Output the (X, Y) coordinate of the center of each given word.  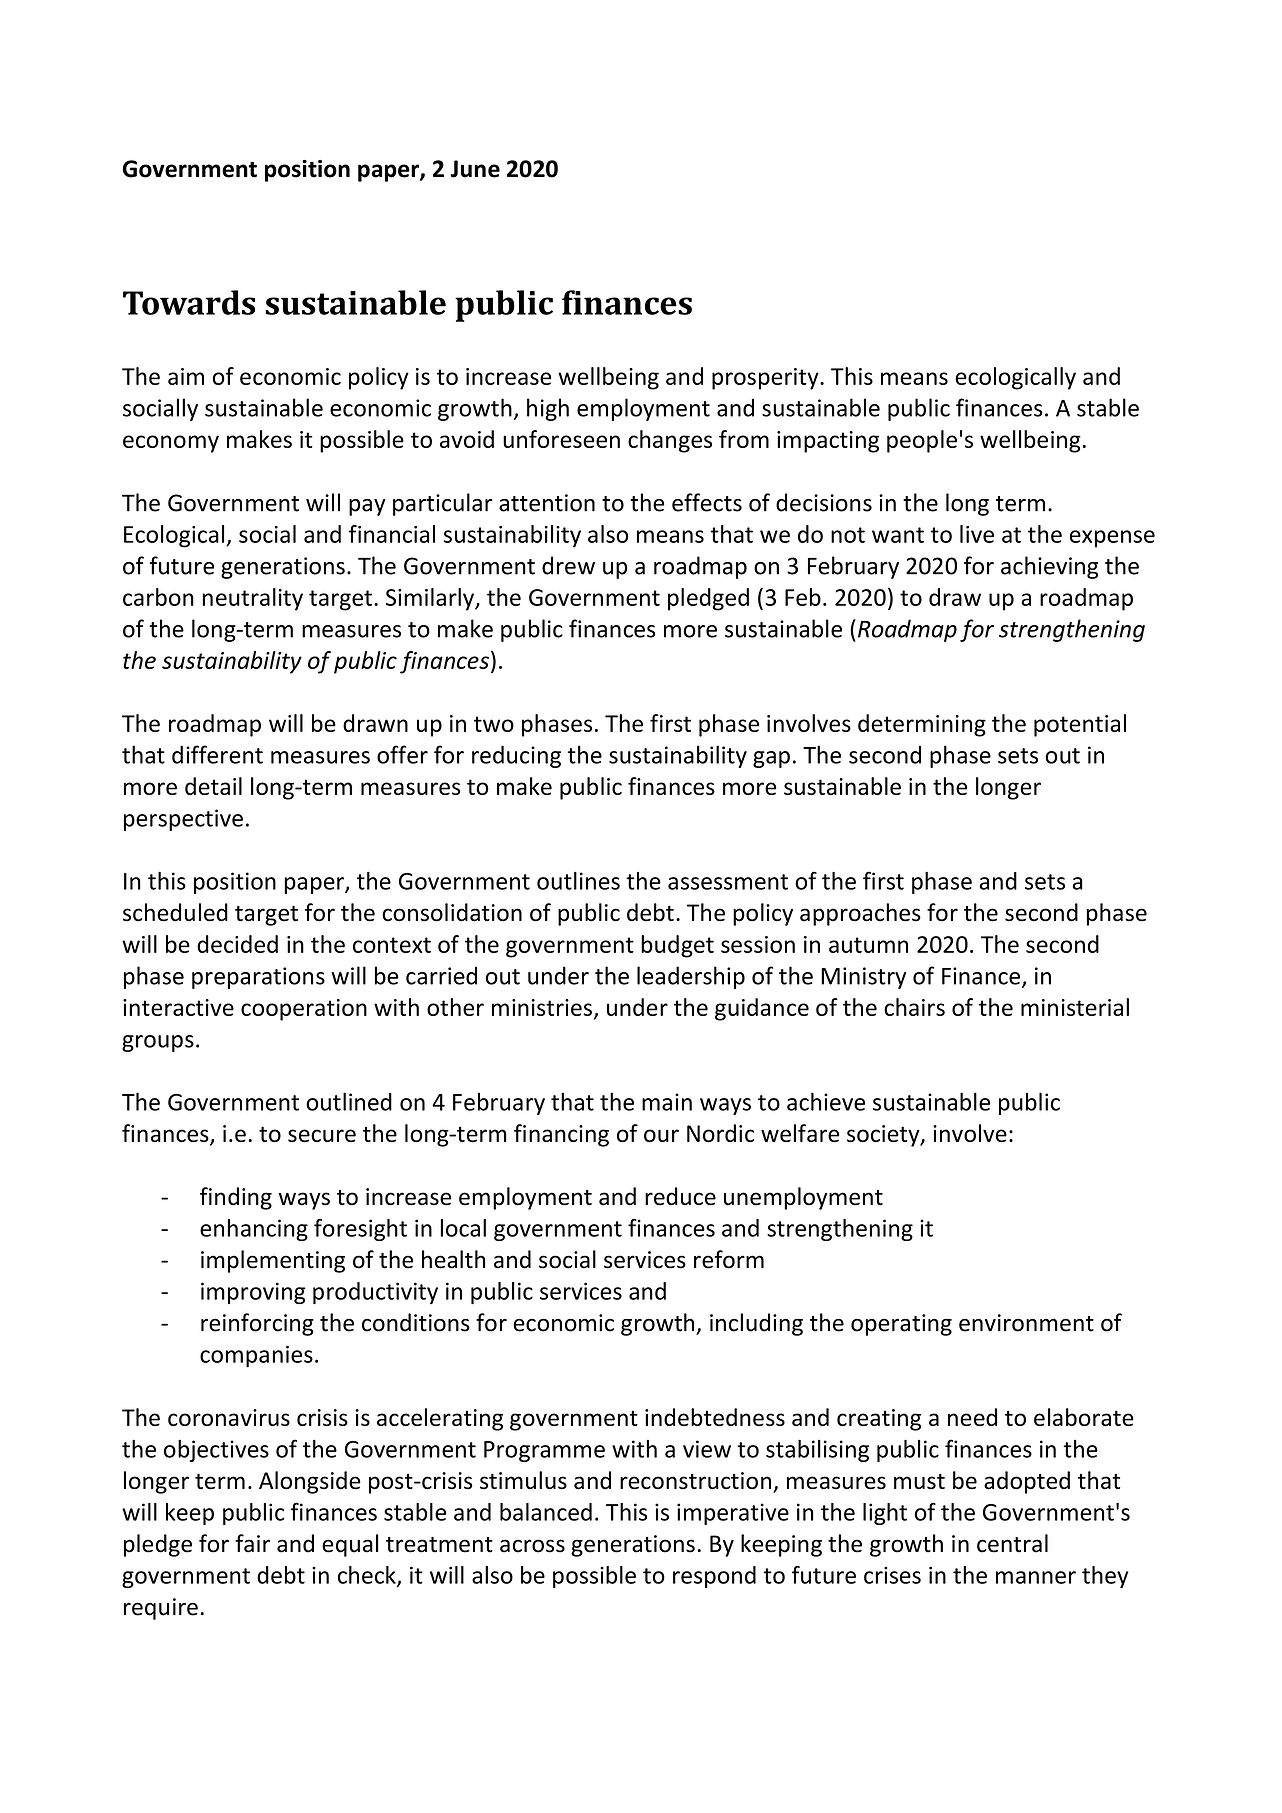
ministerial (1075, 1007)
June (475, 169)
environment (1026, 1323)
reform (729, 1259)
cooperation (304, 1010)
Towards (189, 302)
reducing (516, 756)
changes (670, 441)
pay (367, 507)
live (977, 534)
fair (252, 1543)
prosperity (766, 379)
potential (1080, 725)
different (217, 754)
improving (253, 1293)
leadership (691, 977)
